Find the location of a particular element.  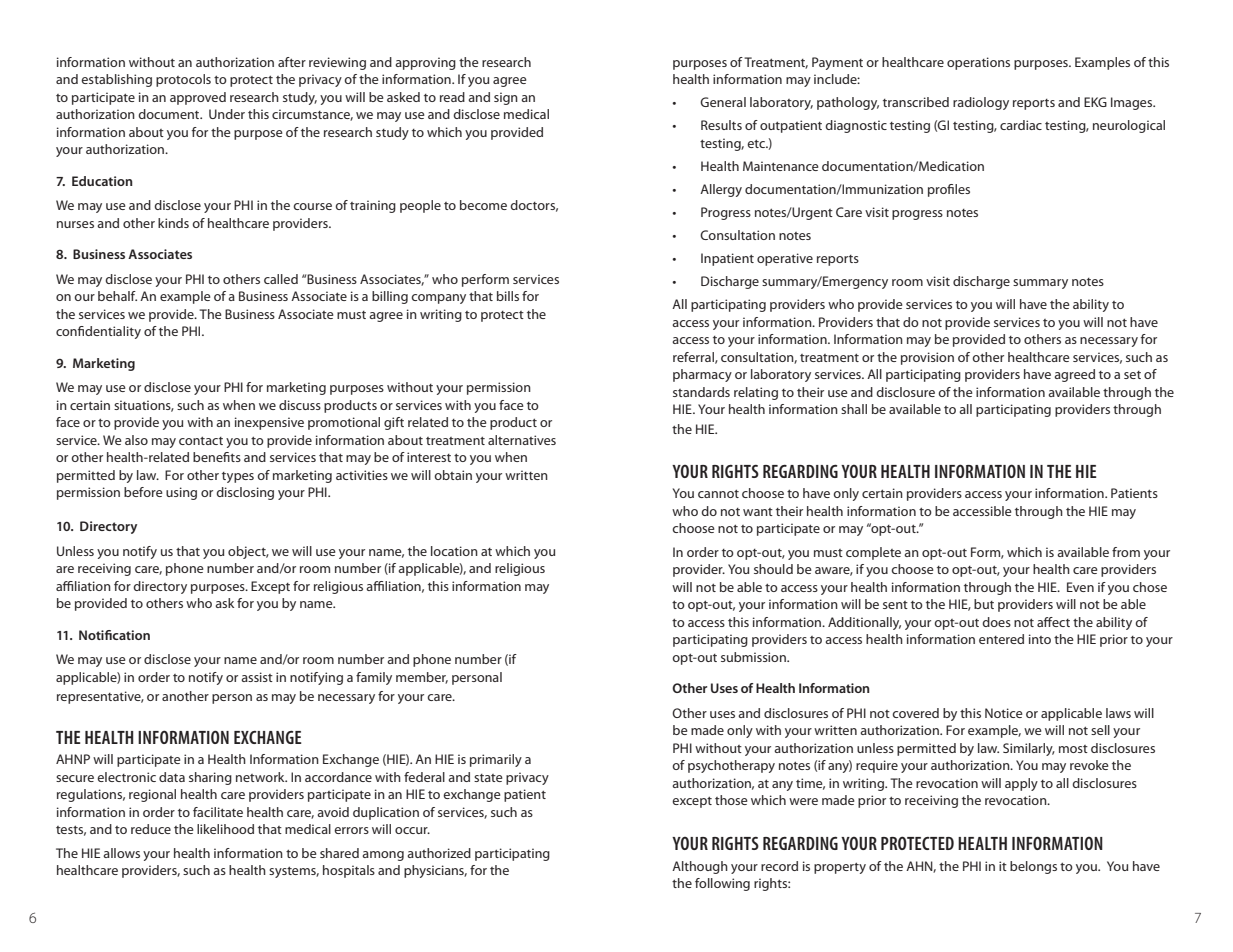

radiology is located at coordinates (981, 103).
